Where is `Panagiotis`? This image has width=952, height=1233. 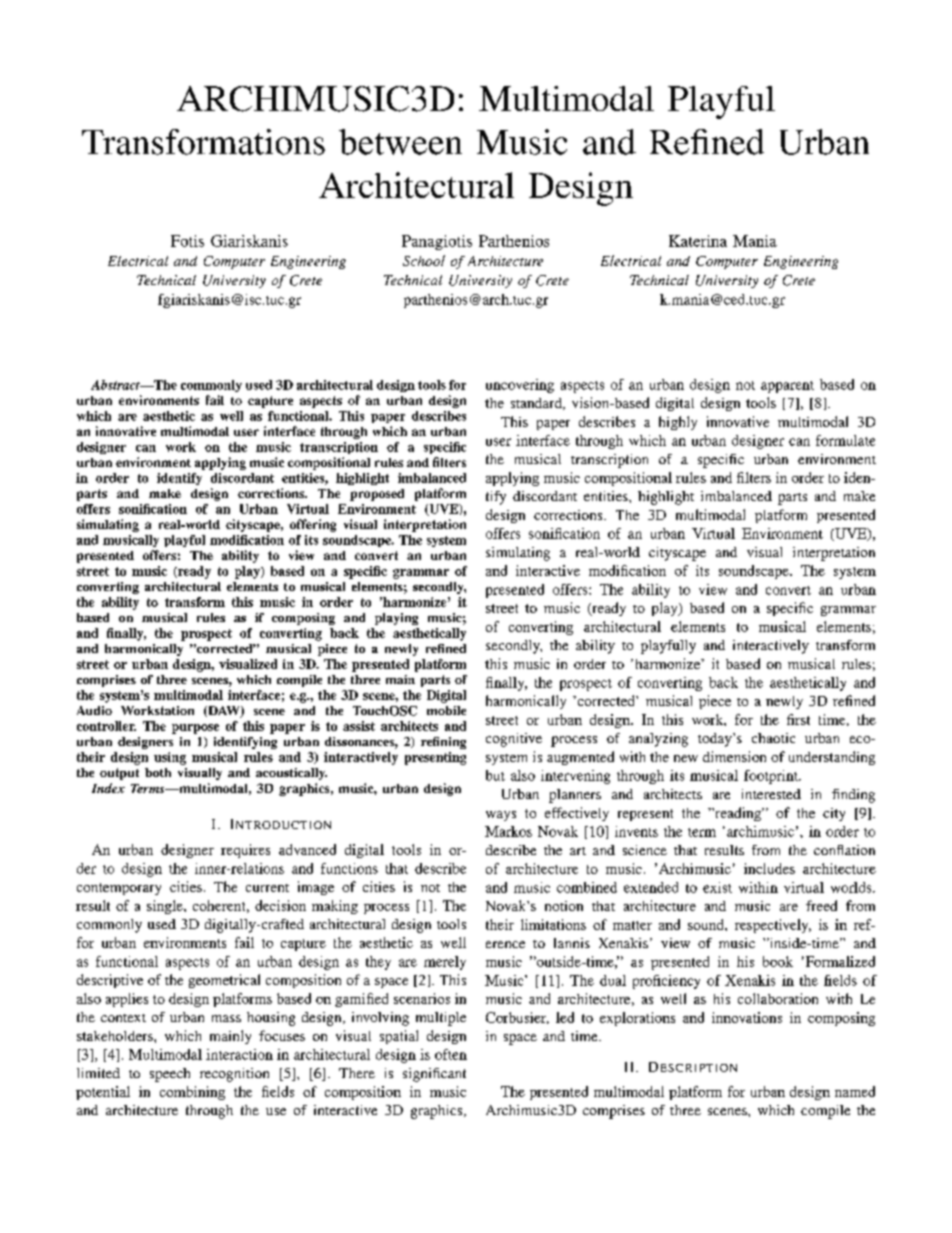
Panagiotis is located at coordinates (437, 242).
